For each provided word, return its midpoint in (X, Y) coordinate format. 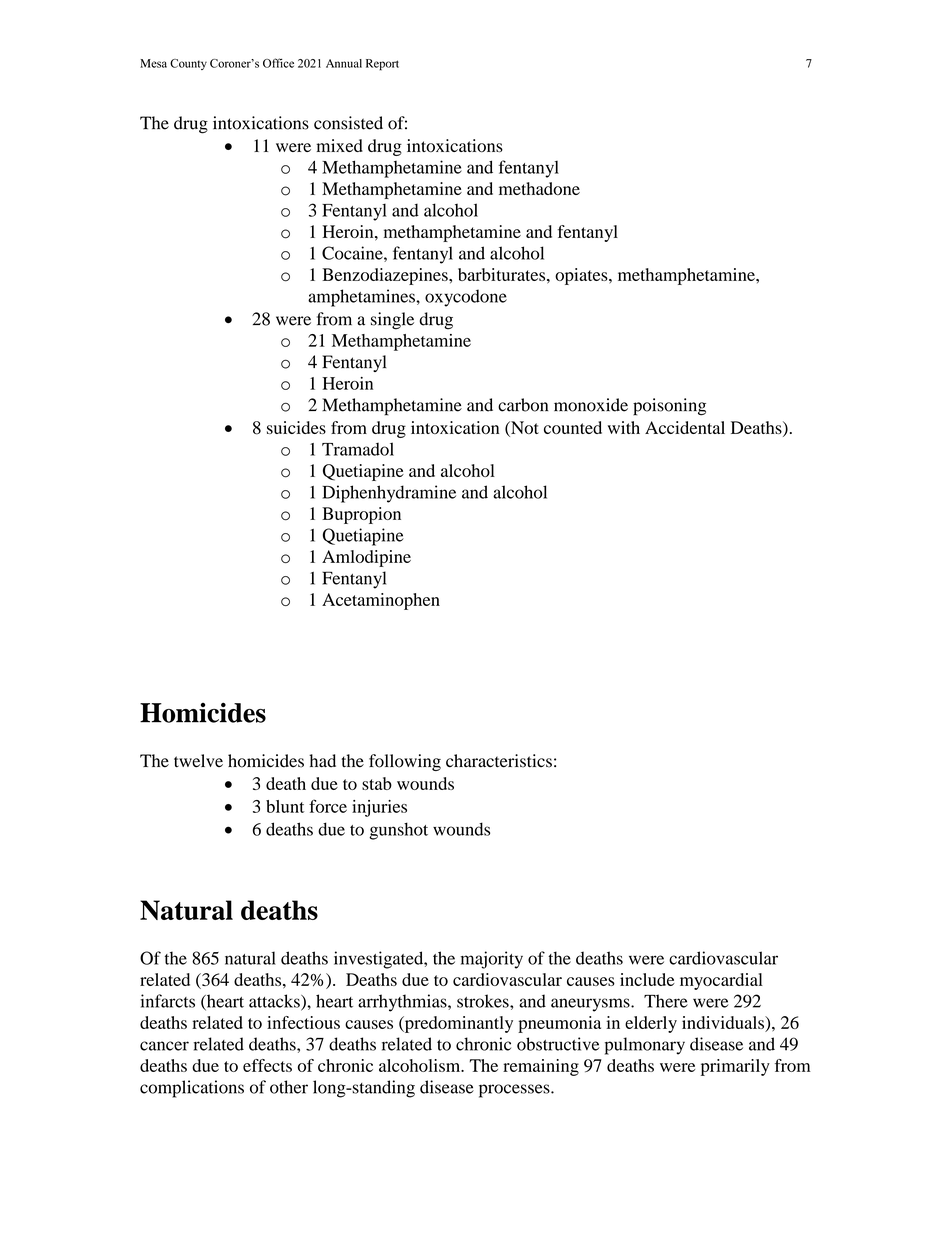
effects (267, 1065)
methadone (539, 188)
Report (382, 65)
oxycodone (466, 298)
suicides (296, 427)
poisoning (669, 407)
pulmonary (645, 1046)
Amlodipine (366, 558)
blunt (285, 806)
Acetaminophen (381, 601)
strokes (484, 1001)
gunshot (398, 831)
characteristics (499, 761)
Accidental (685, 427)
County (188, 64)
